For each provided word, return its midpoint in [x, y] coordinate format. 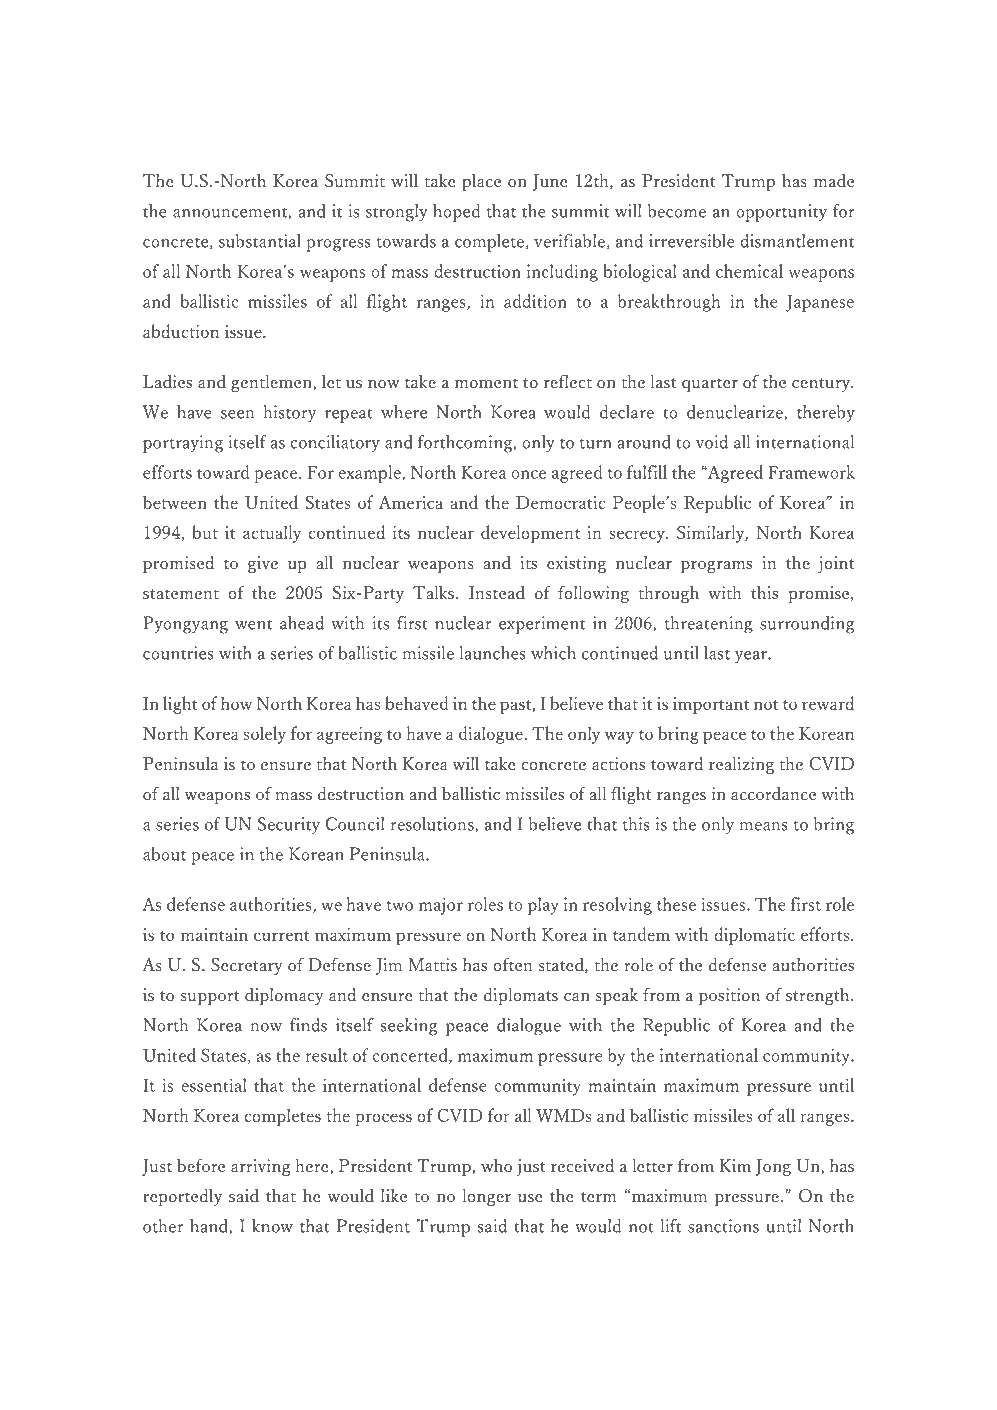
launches [492, 653]
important [711, 705]
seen [237, 414]
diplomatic [754, 936]
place [481, 182]
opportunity [781, 213]
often [512, 964]
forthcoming [466, 444]
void [712, 442]
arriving [260, 1167]
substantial [260, 241]
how [236, 703]
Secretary [247, 966]
